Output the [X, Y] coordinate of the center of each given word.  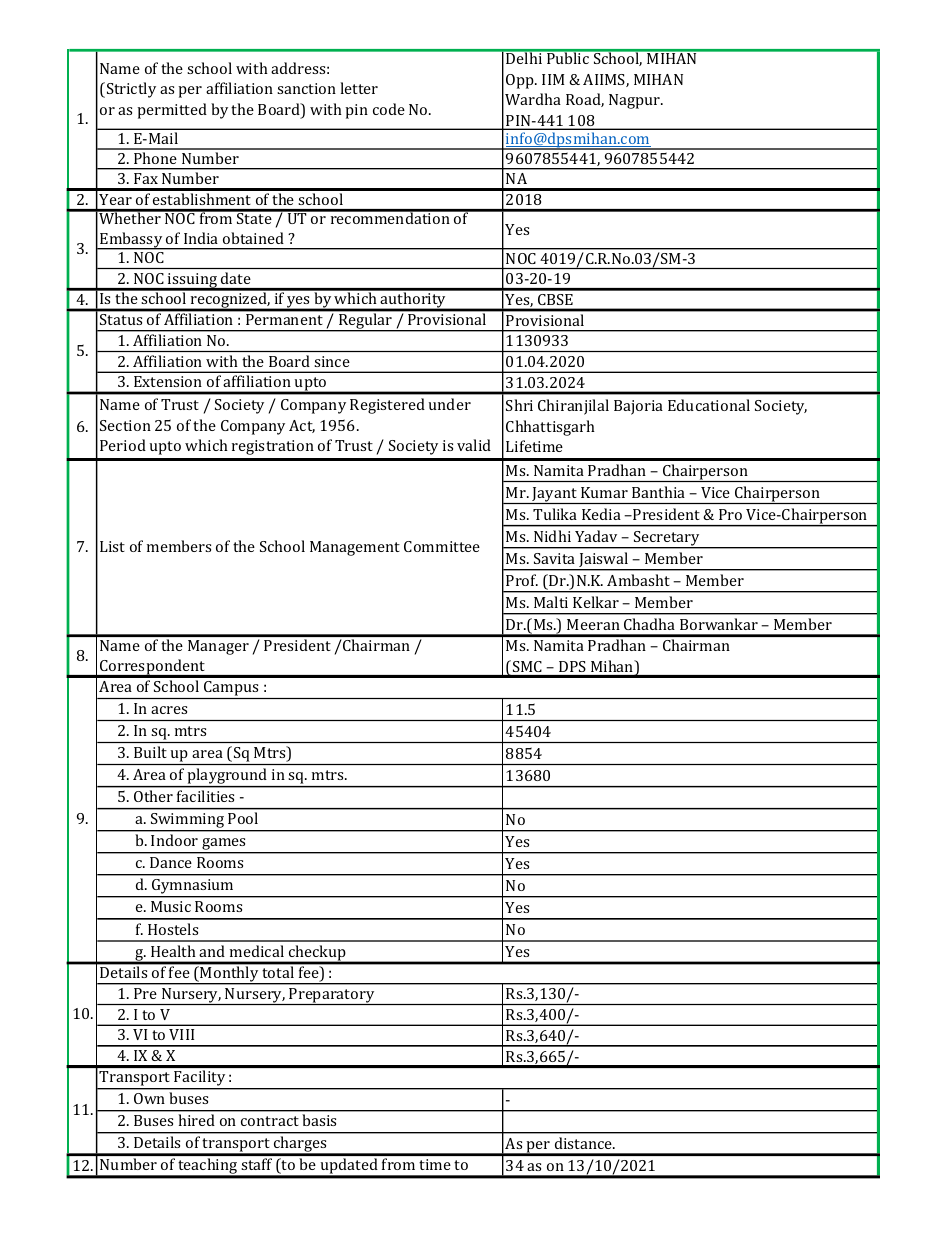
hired [196, 1120]
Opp [521, 81]
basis [319, 1120]
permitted [172, 111]
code [389, 109]
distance [585, 1143]
